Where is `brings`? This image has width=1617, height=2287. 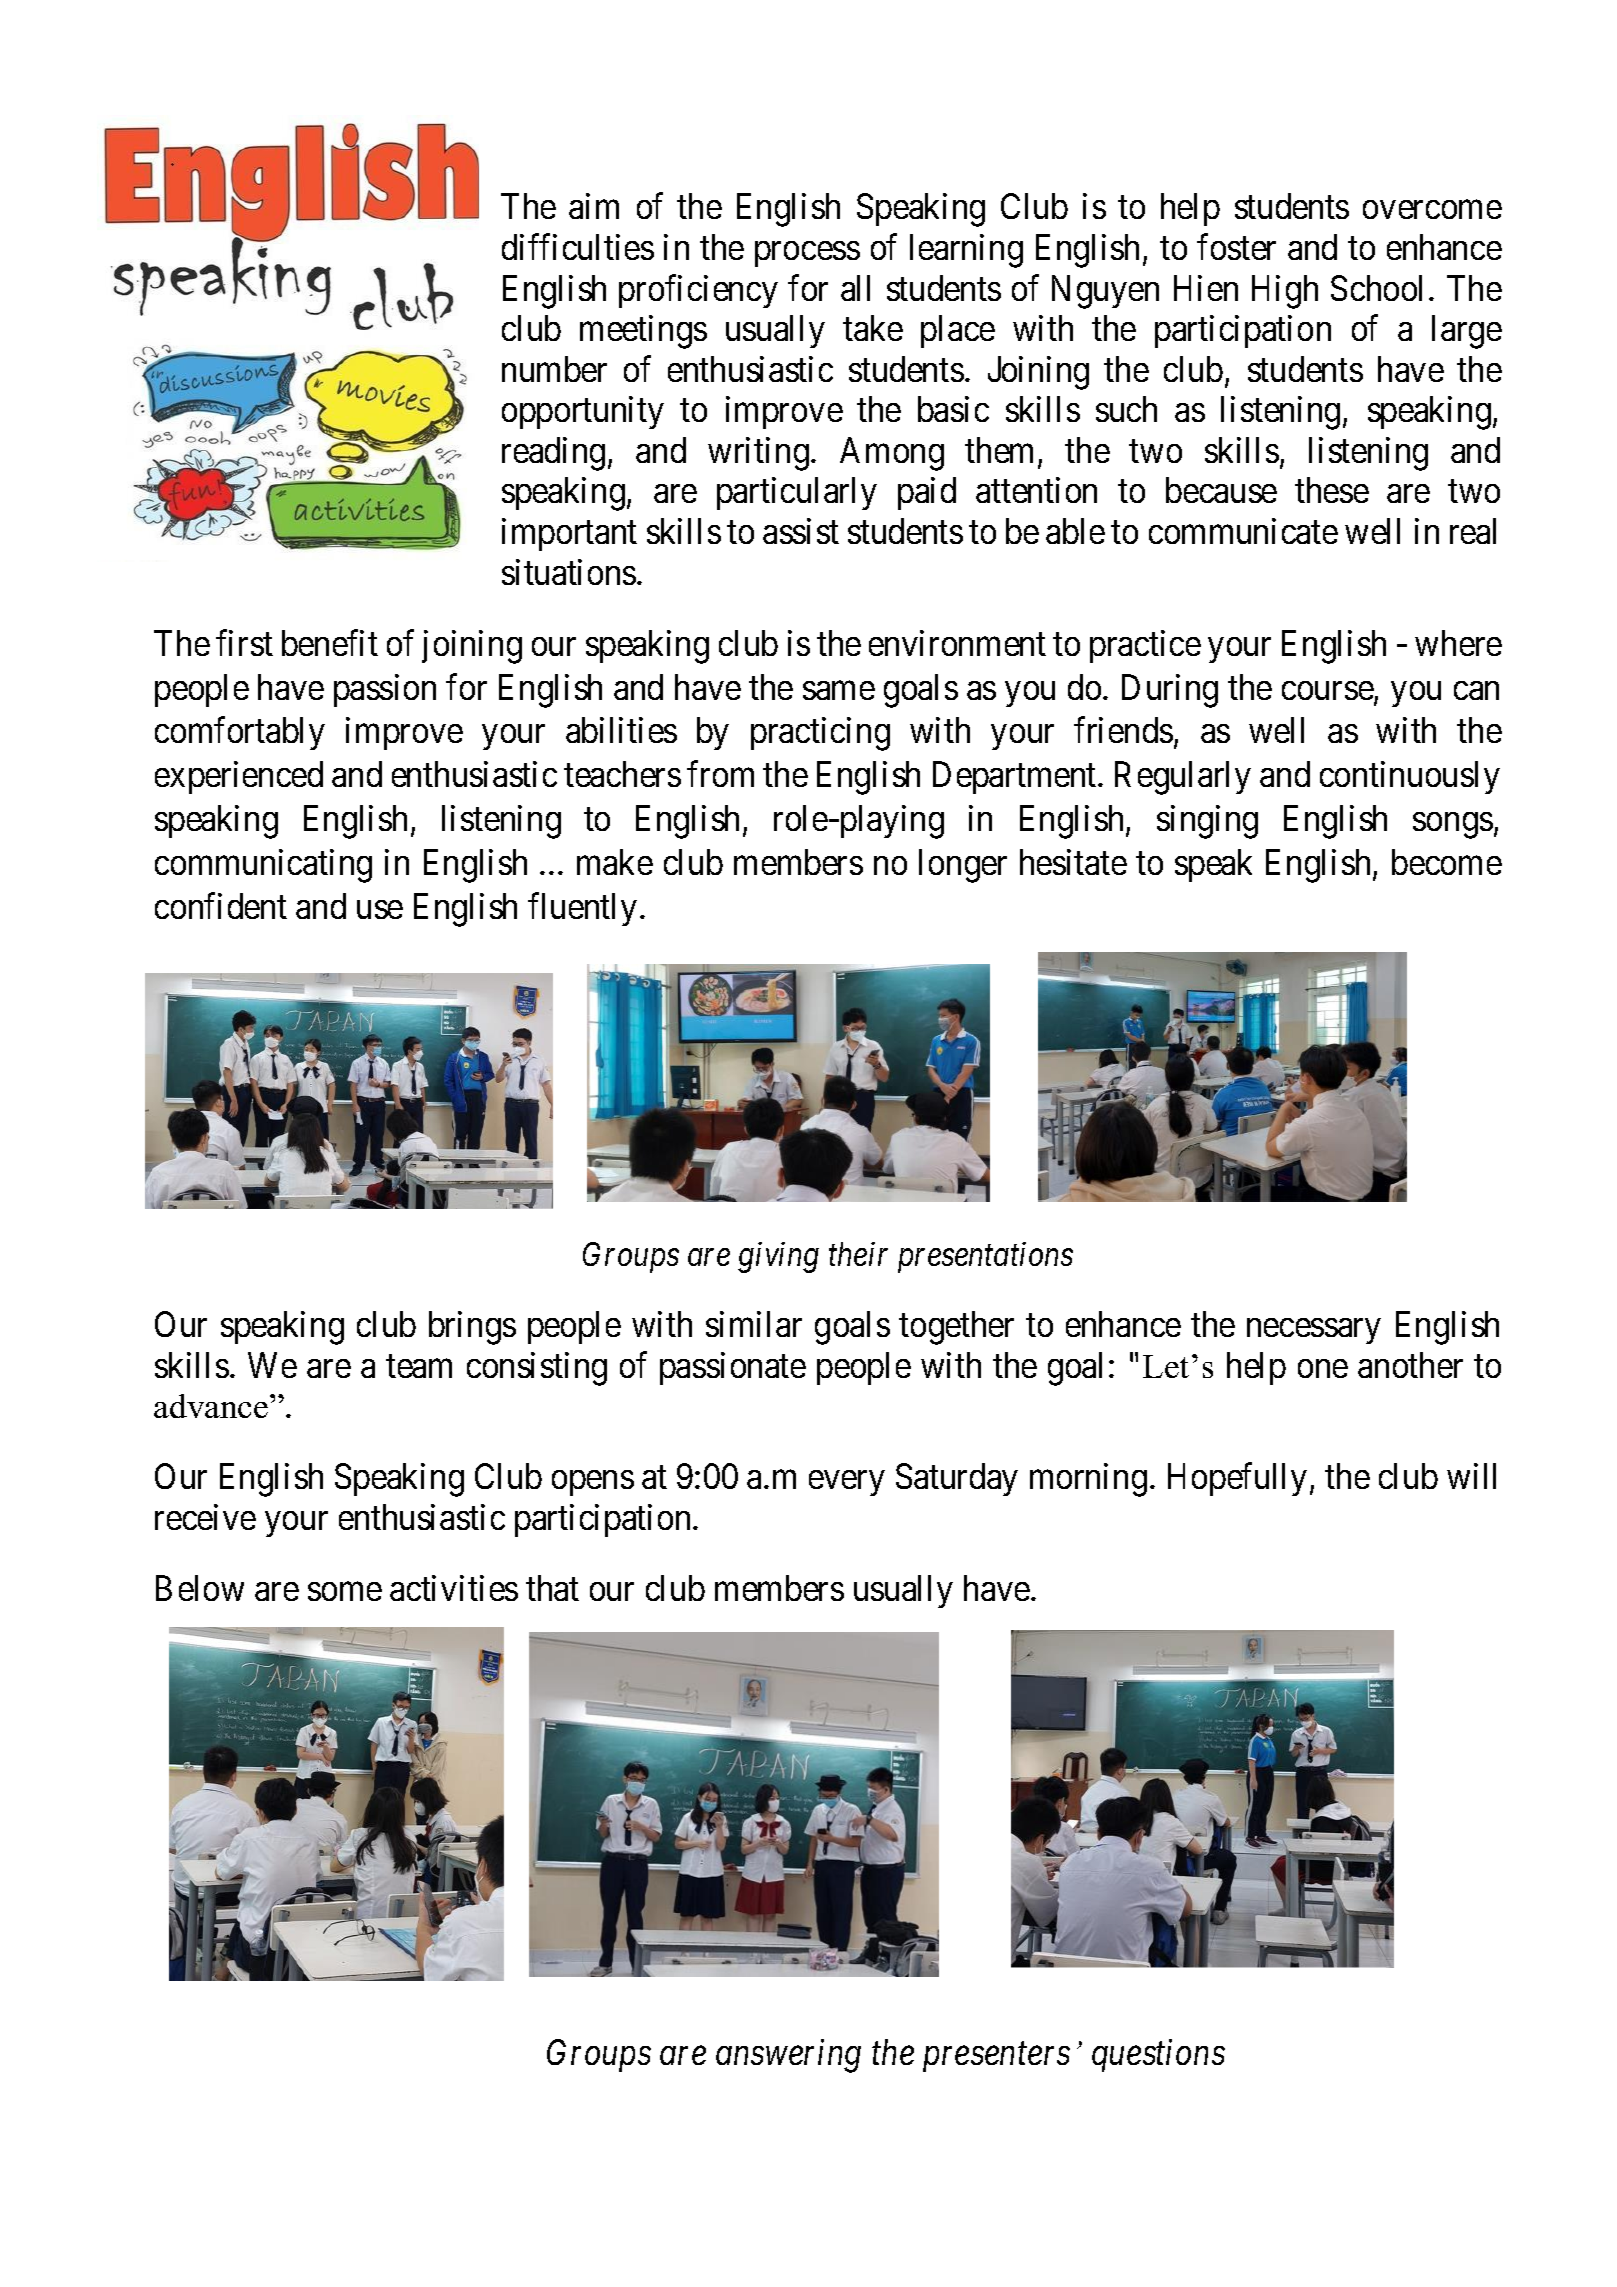 brings is located at coordinates (472, 1328).
